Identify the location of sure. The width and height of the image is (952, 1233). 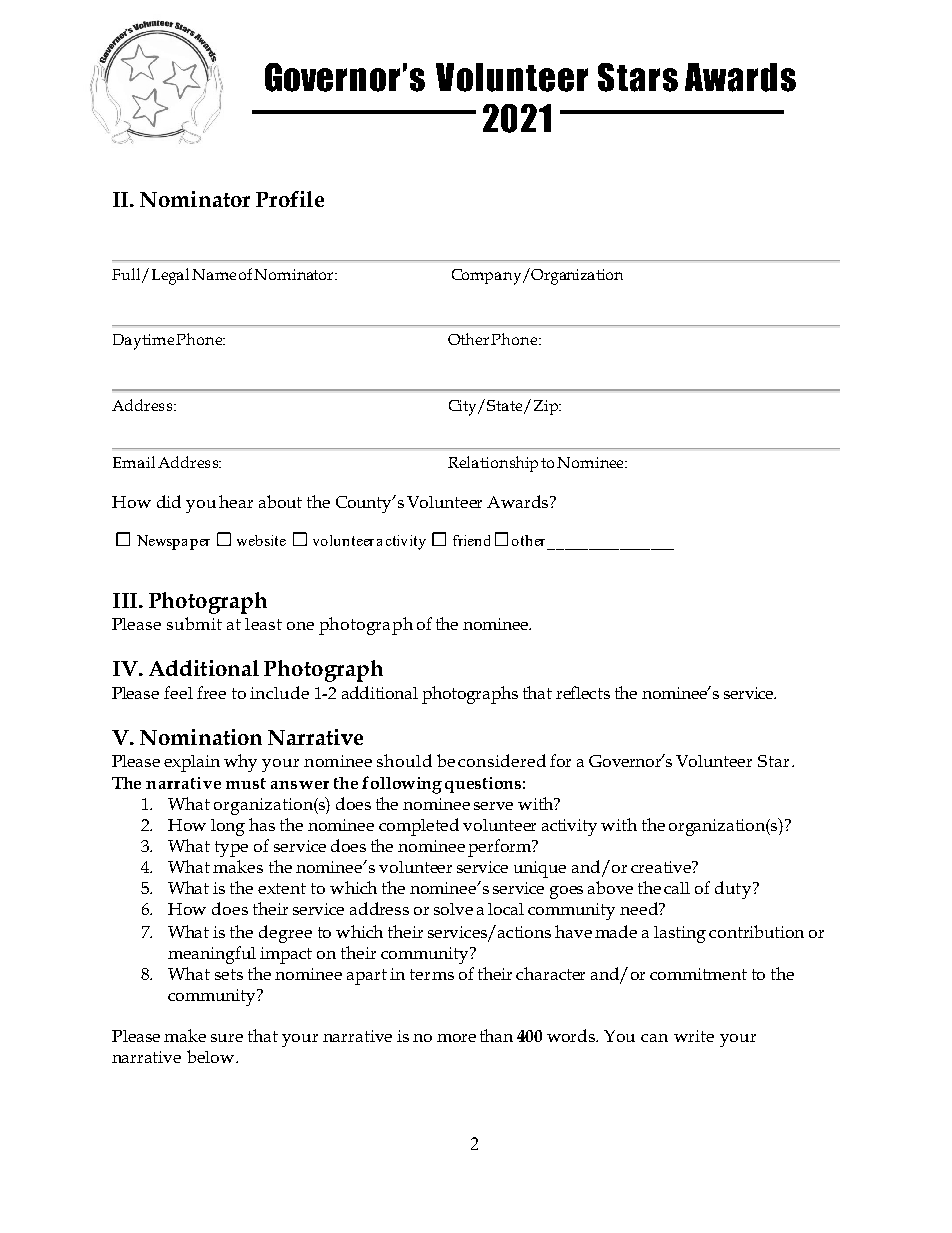
(227, 1038).
